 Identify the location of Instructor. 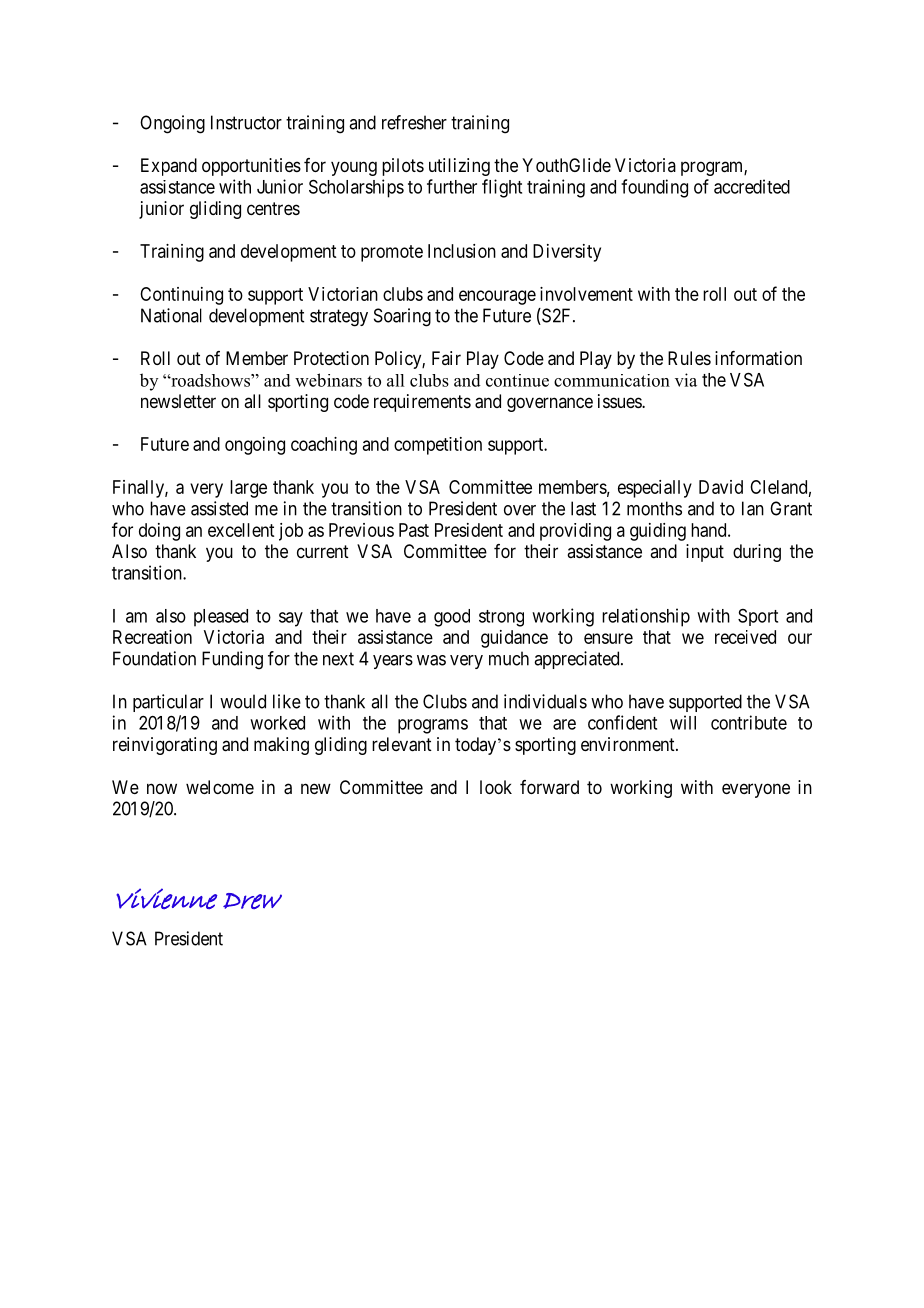
(246, 122).
